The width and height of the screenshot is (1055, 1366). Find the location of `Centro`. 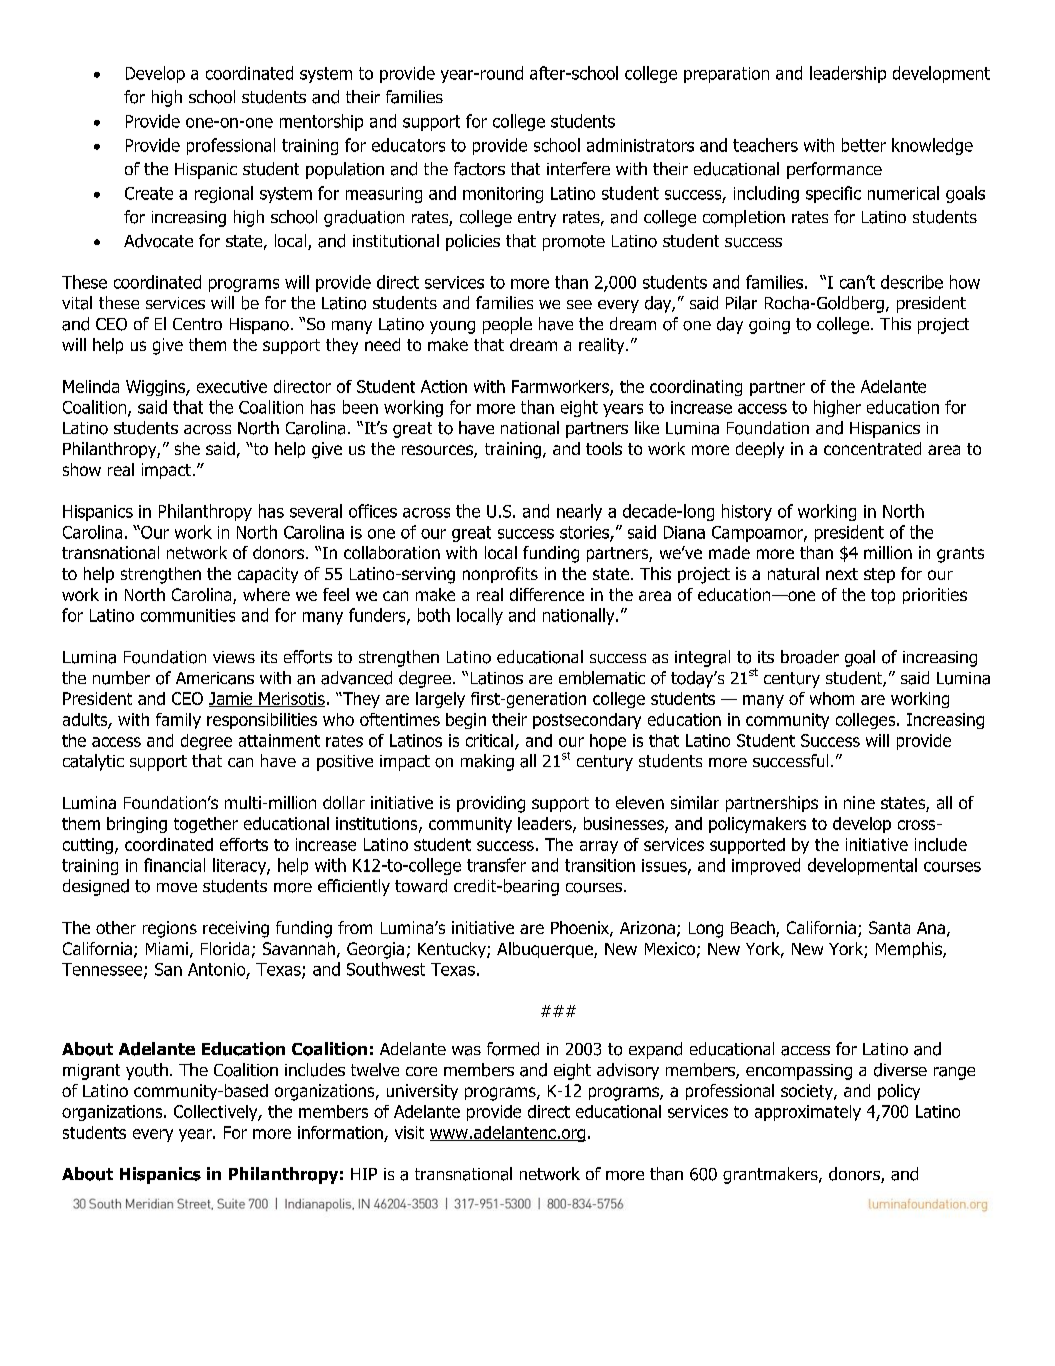

Centro is located at coordinates (197, 324).
